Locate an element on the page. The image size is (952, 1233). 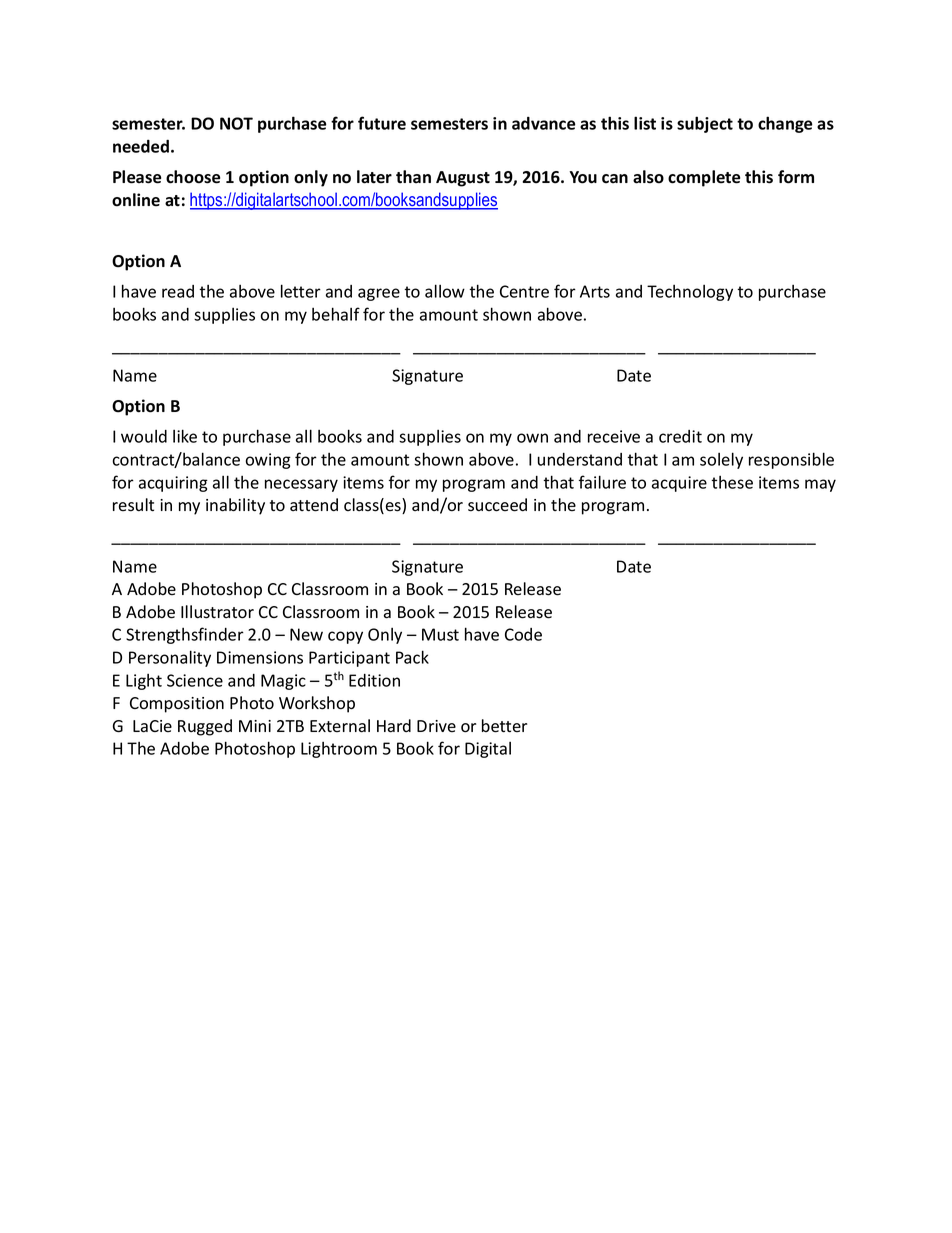
credit is located at coordinates (680, 436).
